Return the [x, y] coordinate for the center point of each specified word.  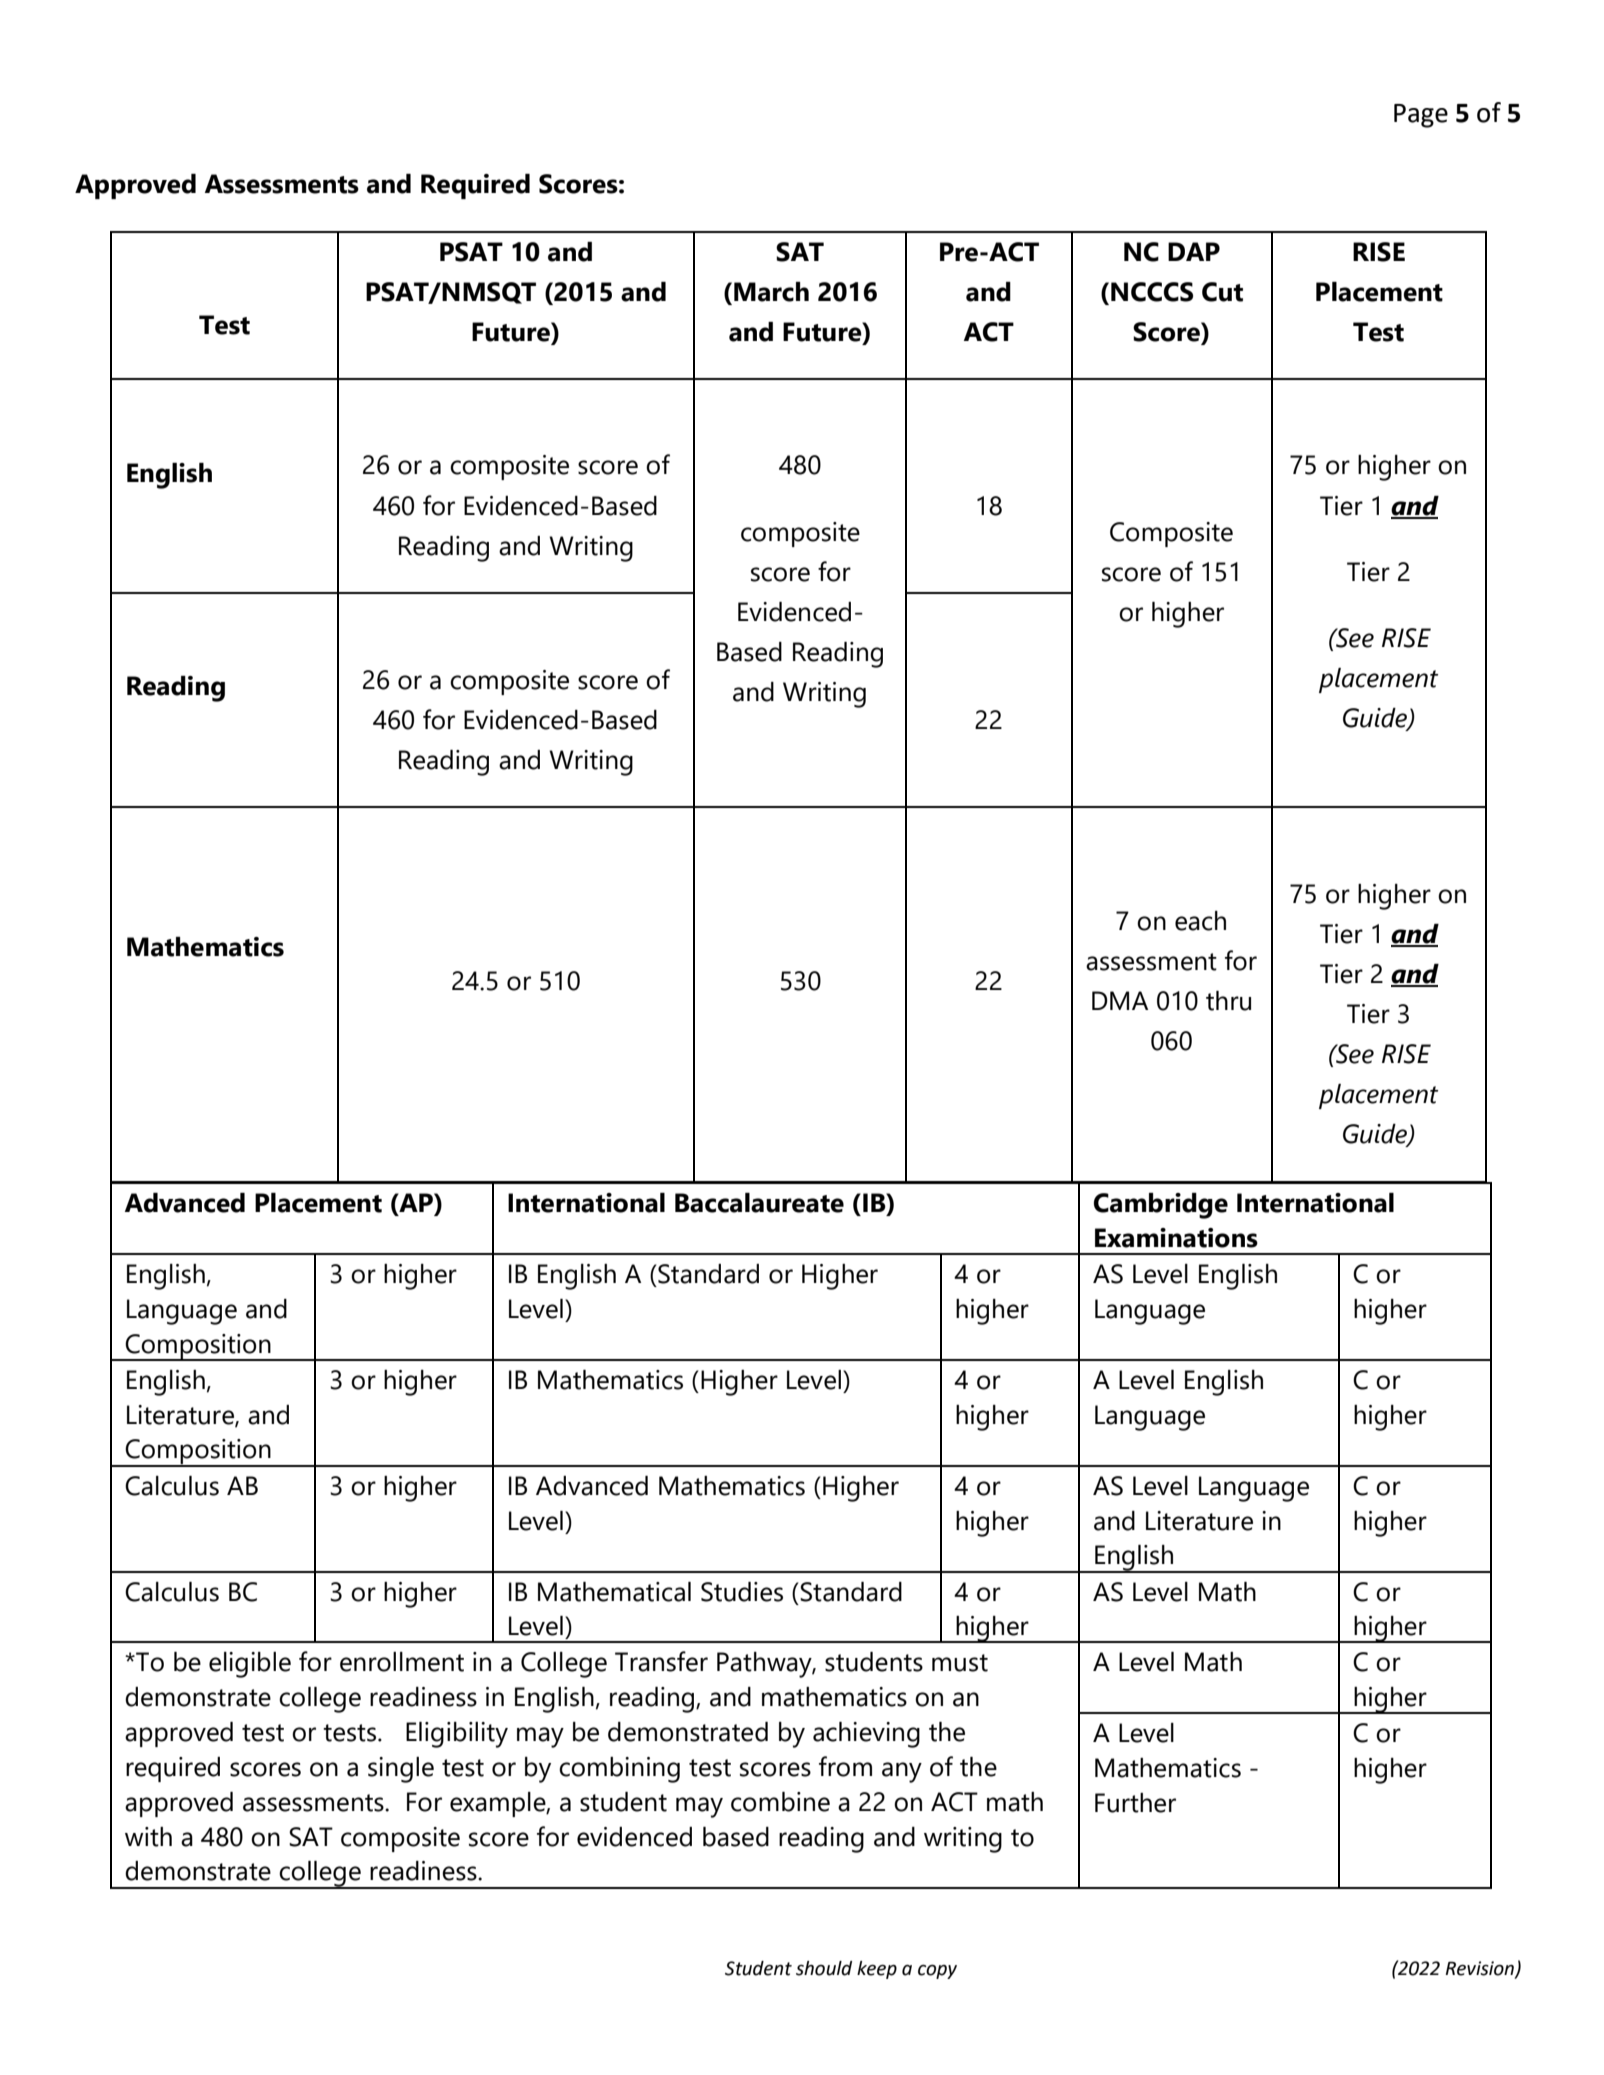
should [824, 1968]
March [771, 292]
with [148, 1837]
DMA [1120, 1000]
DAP [1194, 251]
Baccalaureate [759, 1203]
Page [1421, 116]
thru [1228, 1001]
